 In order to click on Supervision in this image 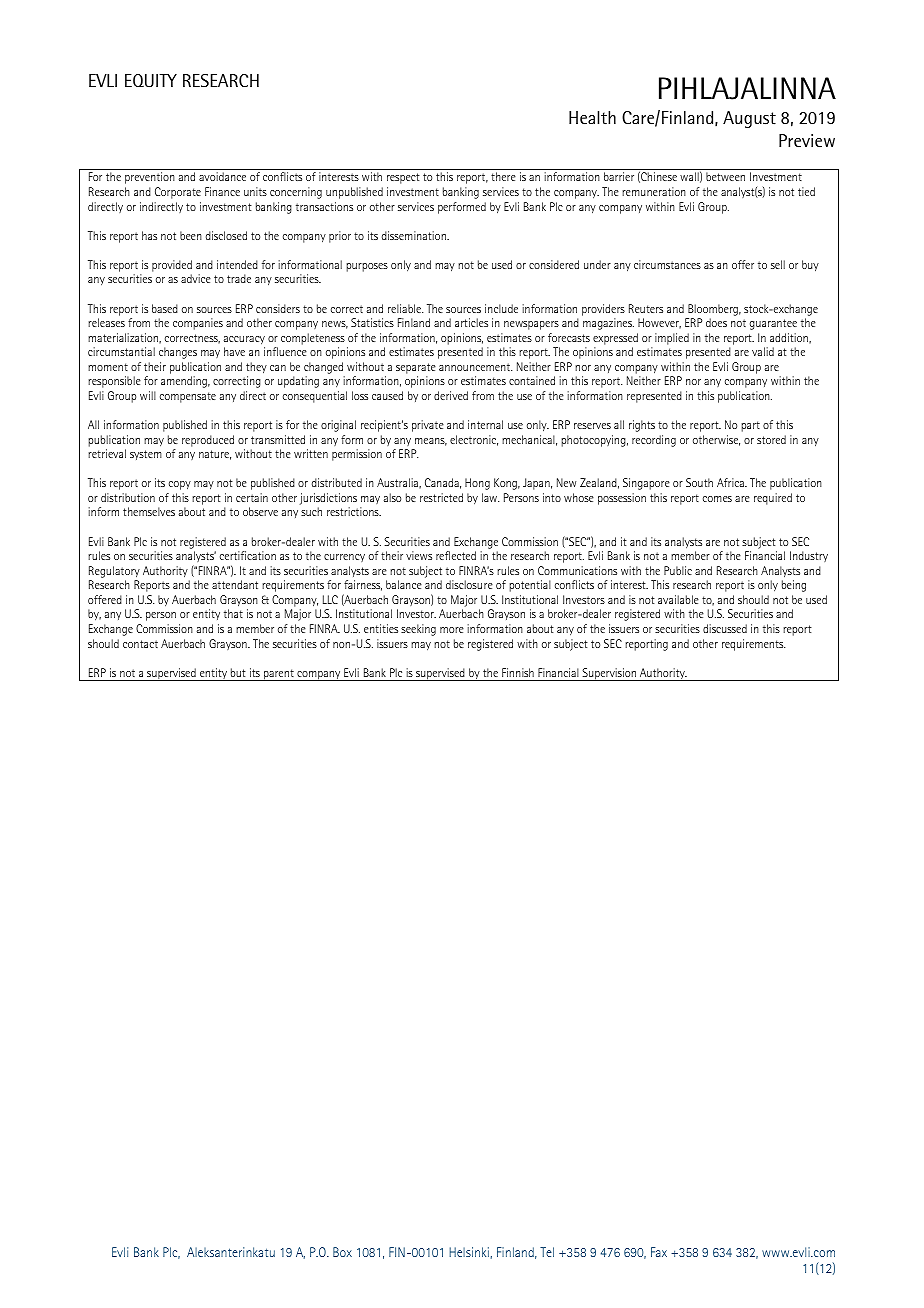, I will do `click(609, 674)`.
